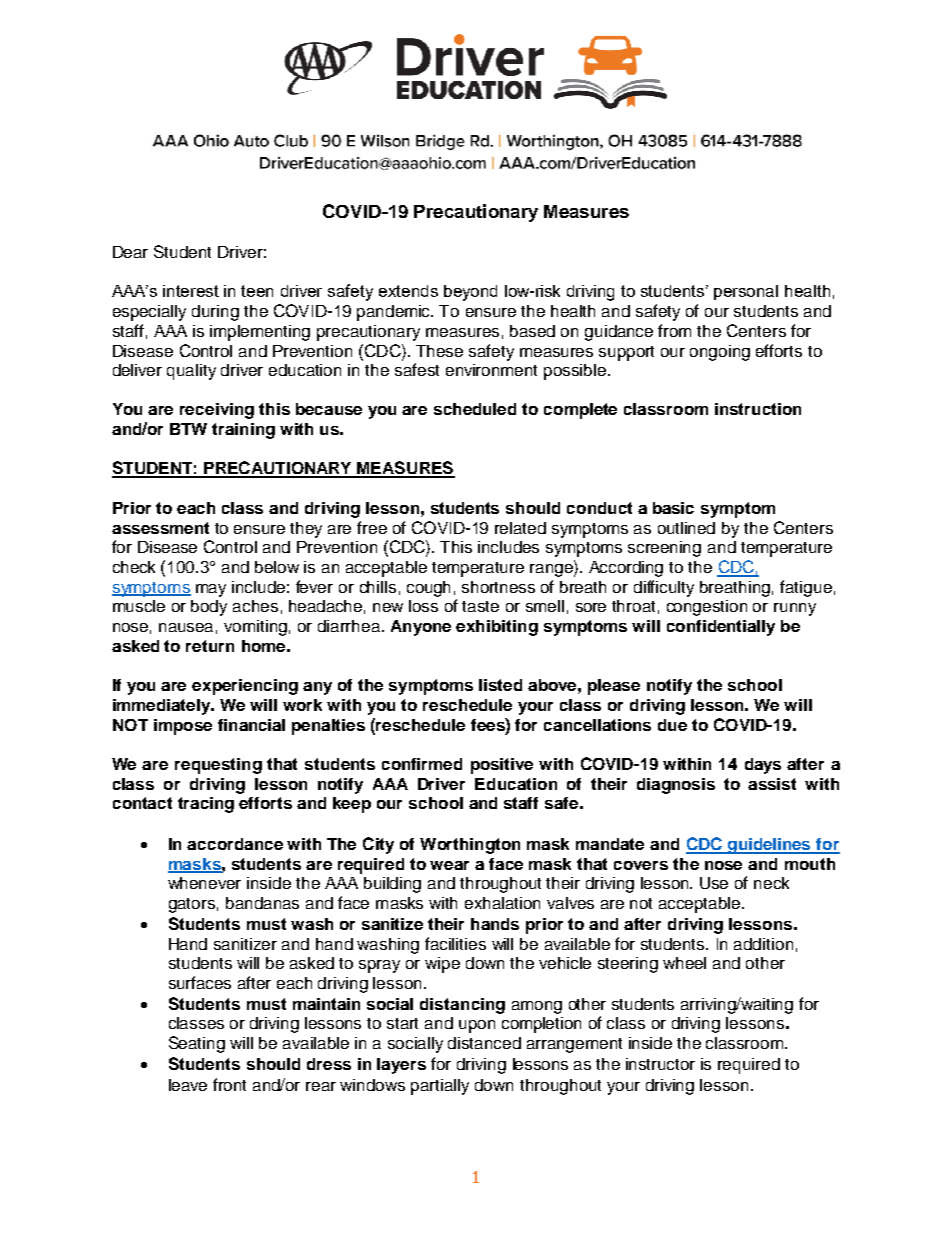  I want to click on assist, so click(772, 784).
